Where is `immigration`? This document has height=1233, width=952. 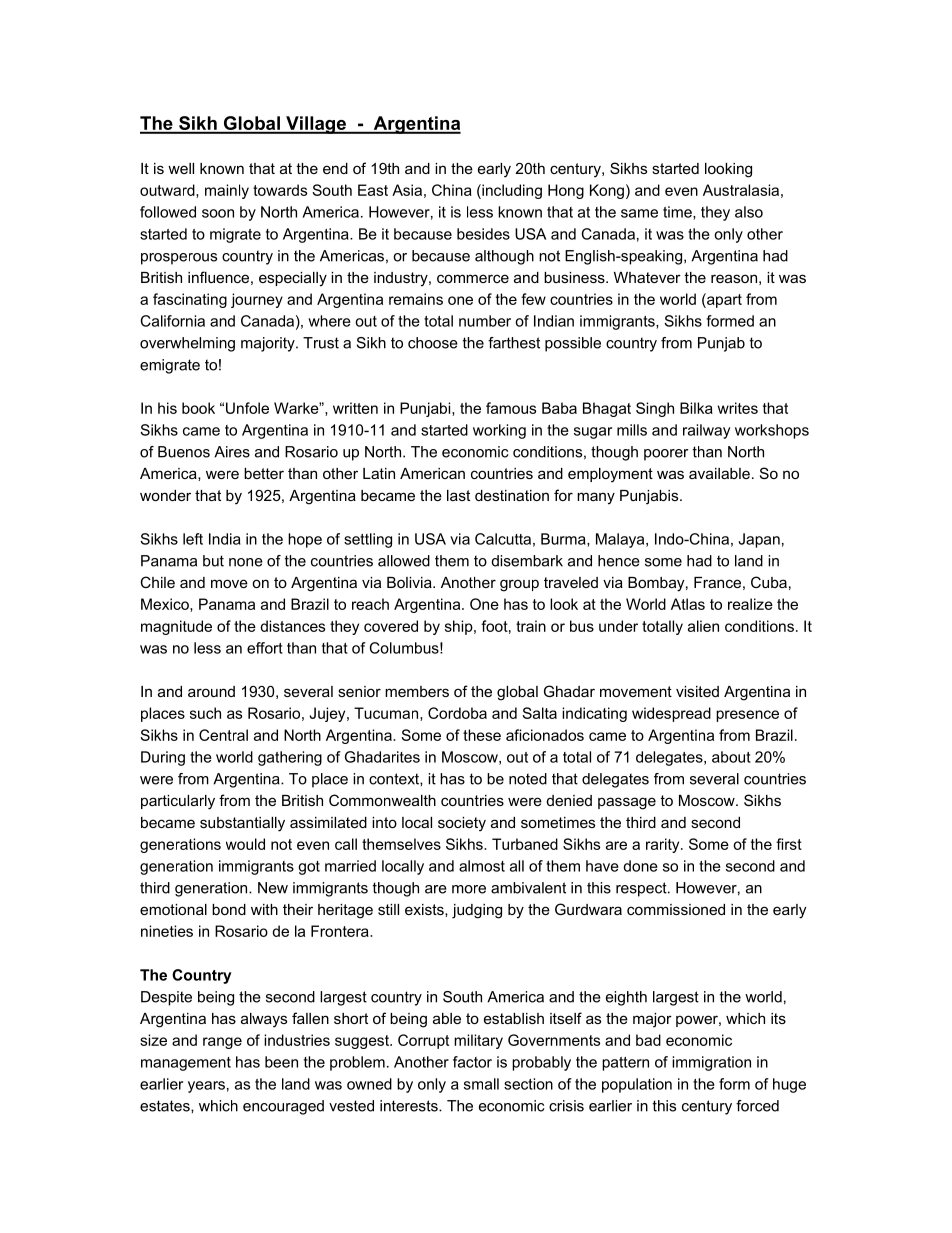
immigration is located at coordinates (711, 1063).
